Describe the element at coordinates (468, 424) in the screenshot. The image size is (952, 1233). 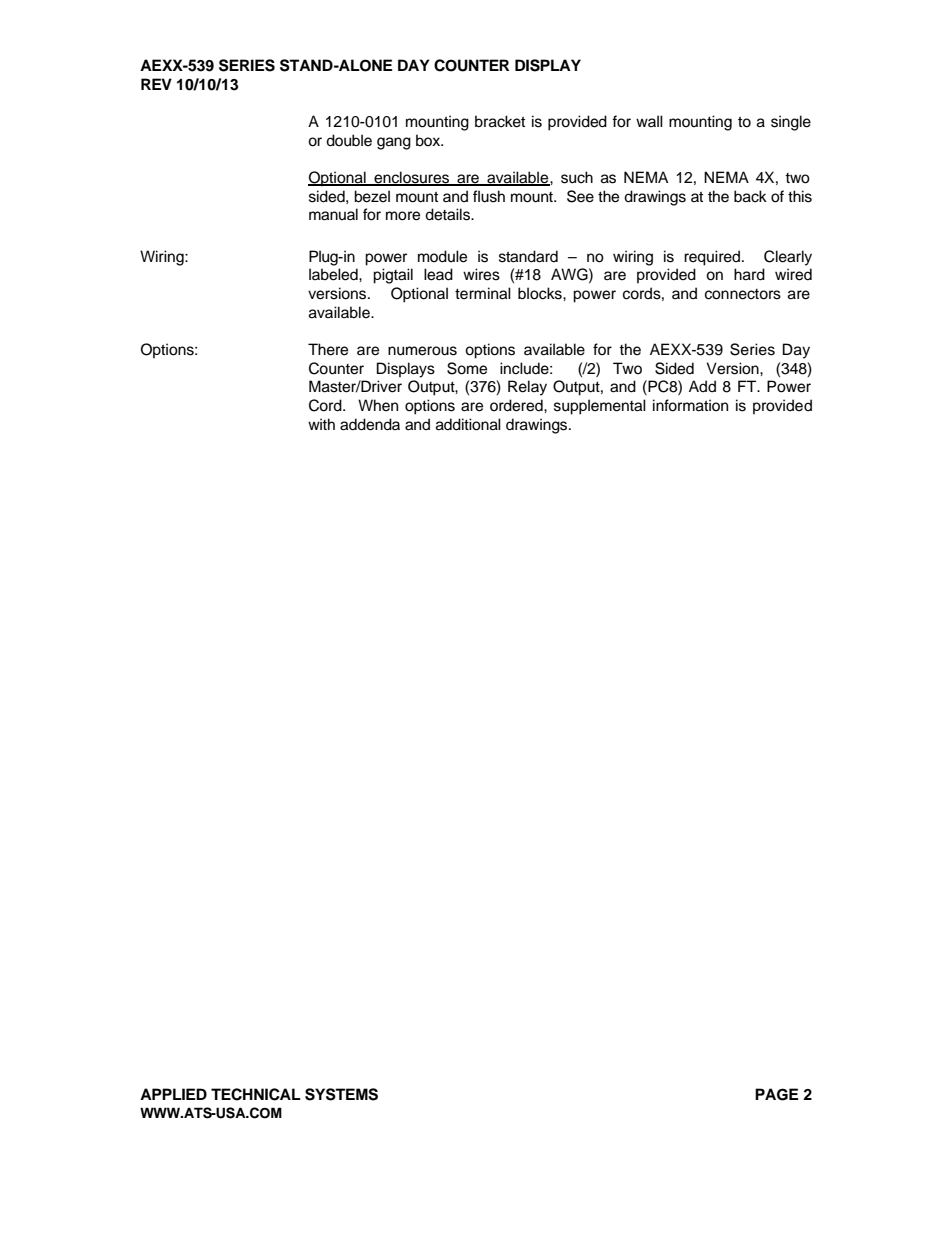
I see `additional` at that location.
